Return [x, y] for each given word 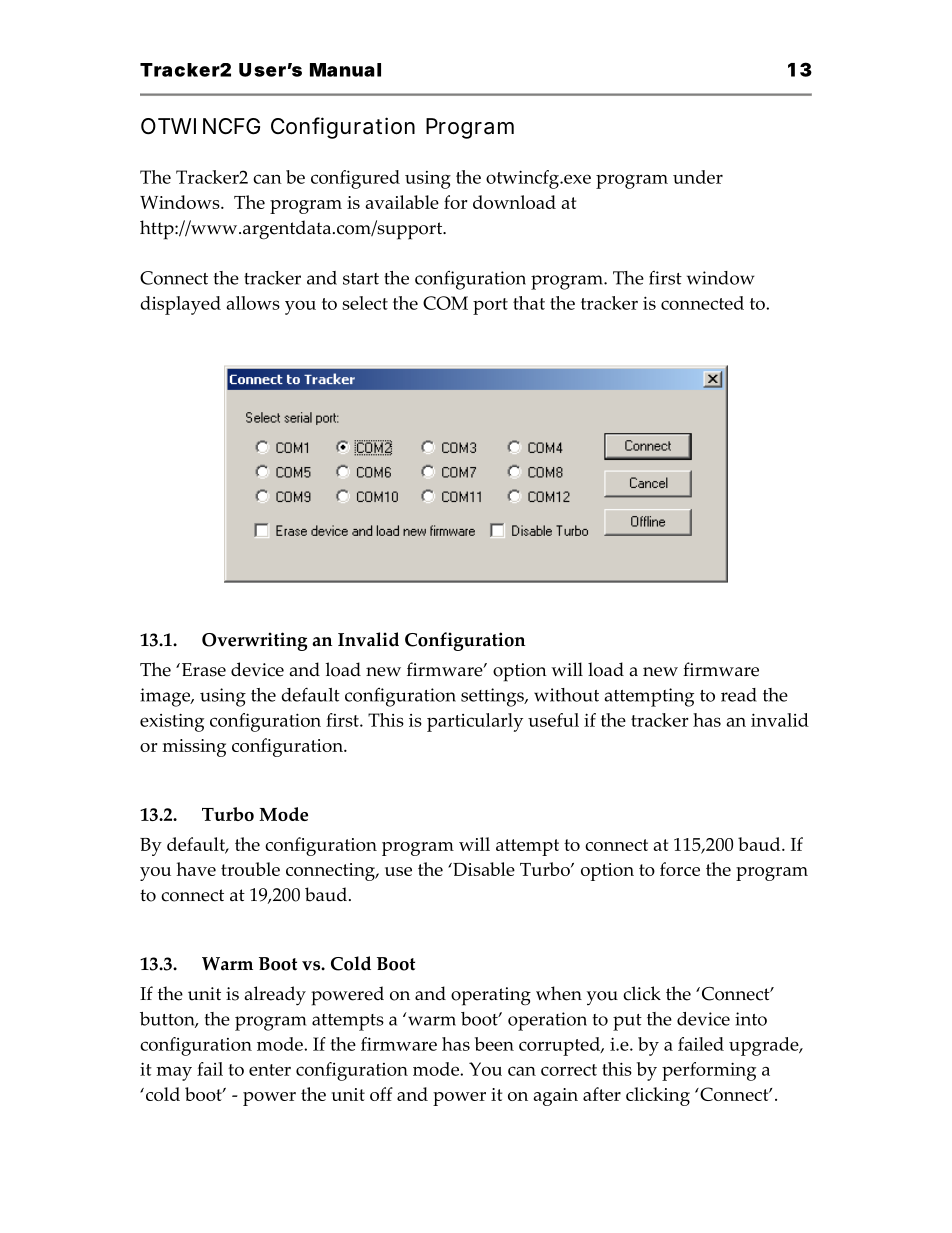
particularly [475, 722]
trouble [250, 869]
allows [253, 303]
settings [493, 697]
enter [270, 1070]
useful [553, 720]
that [529, 303]
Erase [202, 670]
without [566, 695]
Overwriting [254, 641]
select [365, 303]
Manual [345, 70]
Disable [483, 869]
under [698, 177]
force [680, 869]
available [402, 202]
